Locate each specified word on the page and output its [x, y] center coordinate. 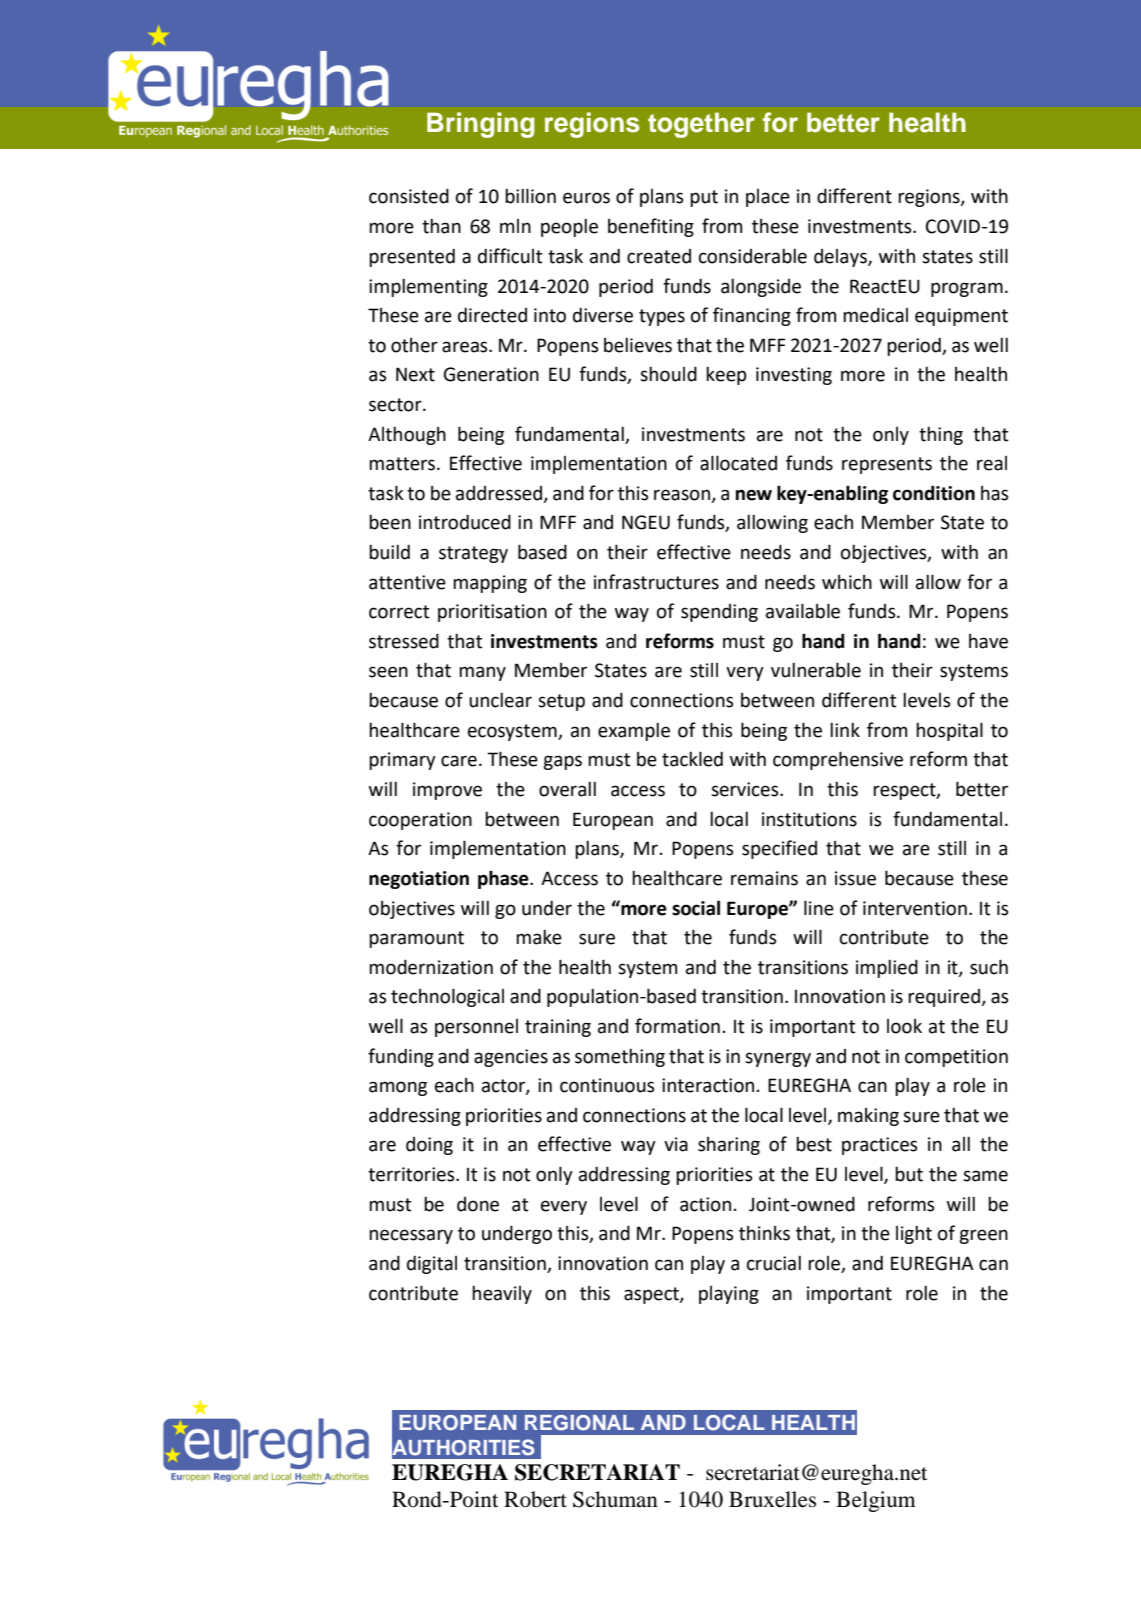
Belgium [876, 1501]
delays [841, 258]
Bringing [480, 125]
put [704, 198]
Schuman [615, 1499]
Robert [535, 1499]
